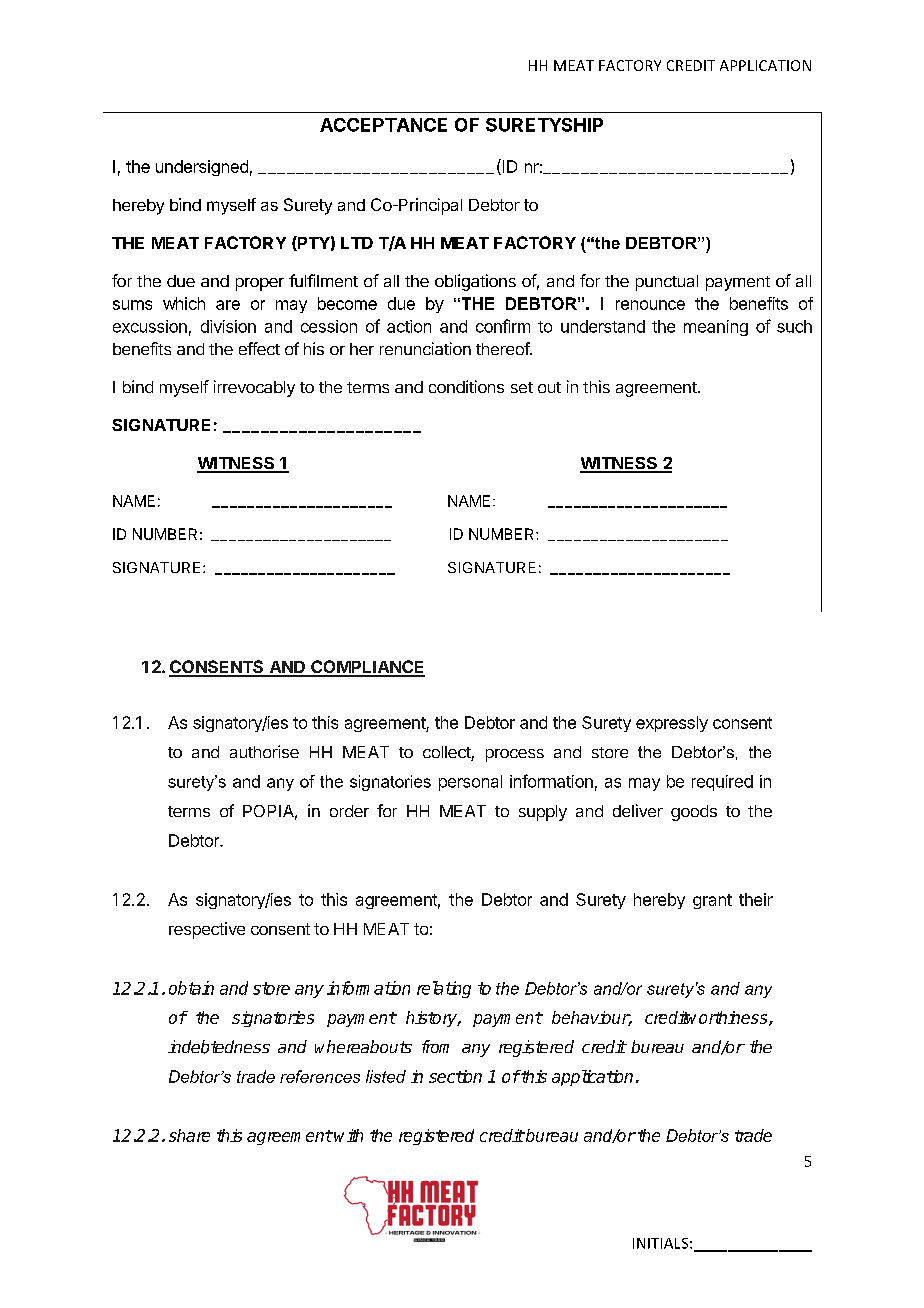  Describe the element at coordinates (515, 755) in the document. I see `process` at that location.
